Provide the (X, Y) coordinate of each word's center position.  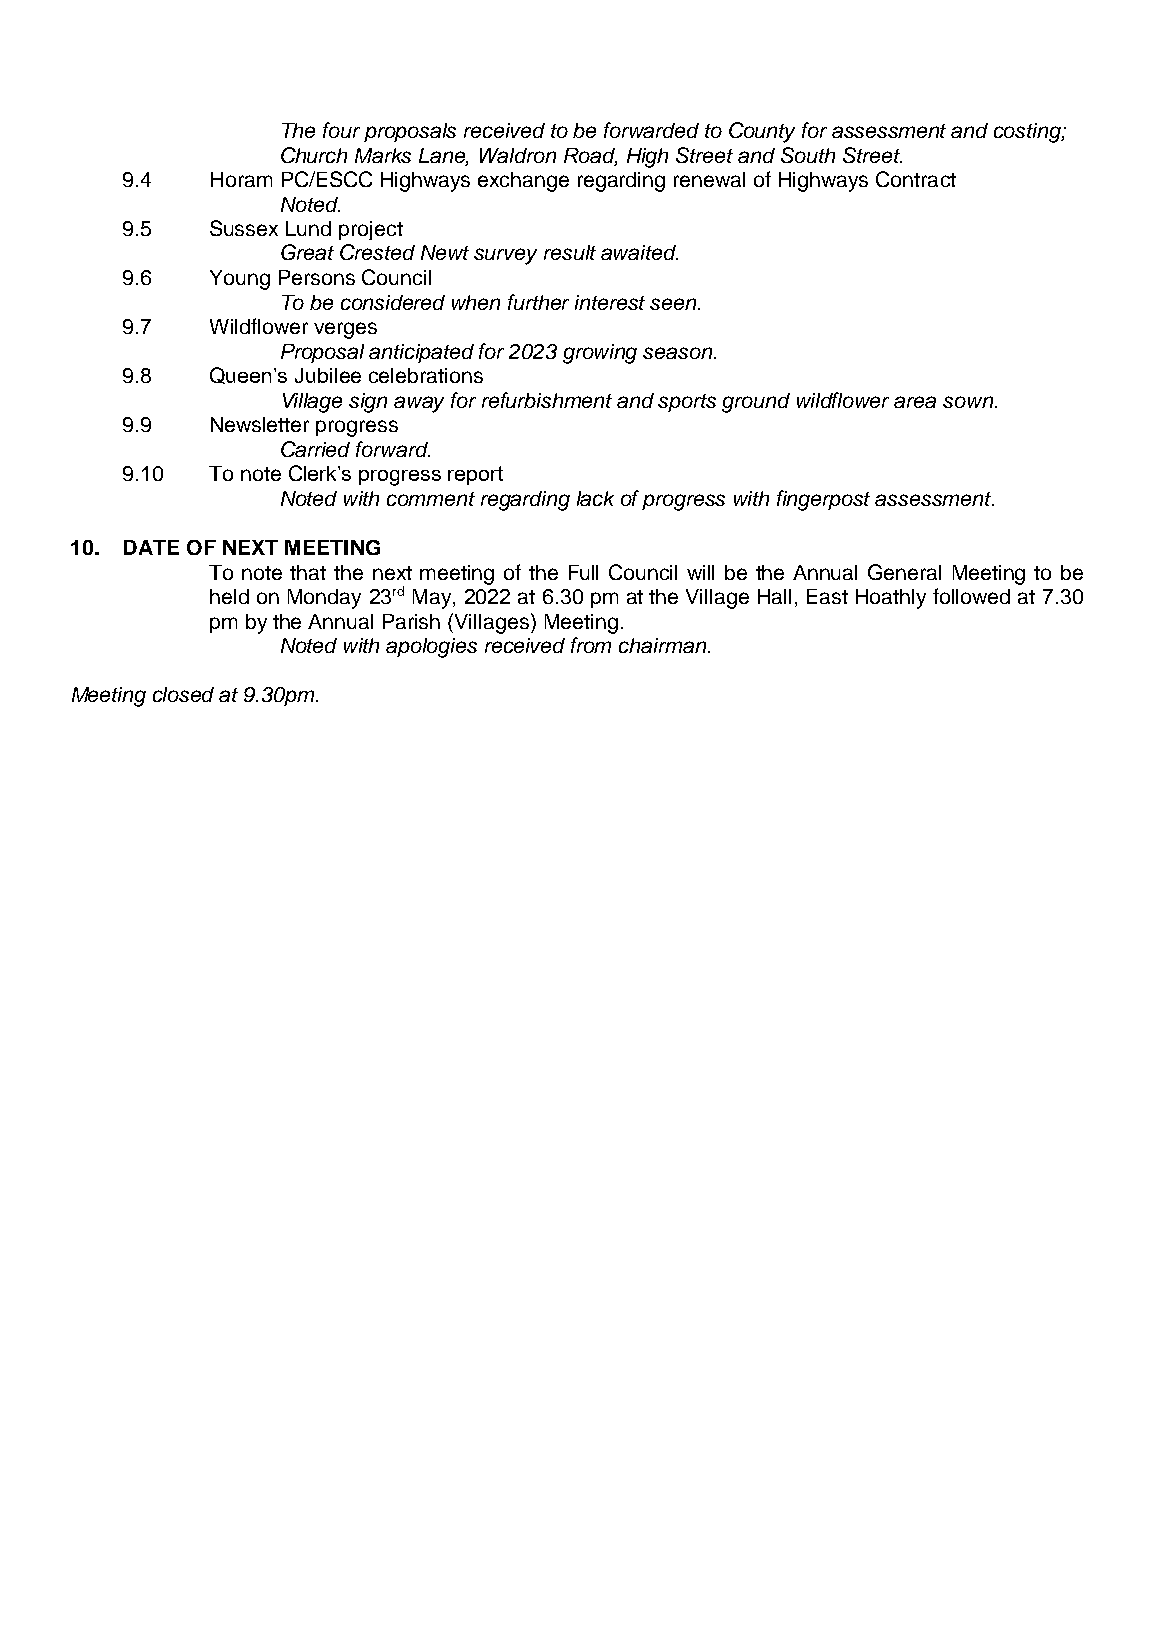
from (591, 645)
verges (345, 330)
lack (595, 498)
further (538, 302)
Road (590, 156)
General (904, 572)
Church (314, 155)
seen (674, 304)
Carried (315, 449)
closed (183, 694)
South (808, 155)
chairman (664, 645)
